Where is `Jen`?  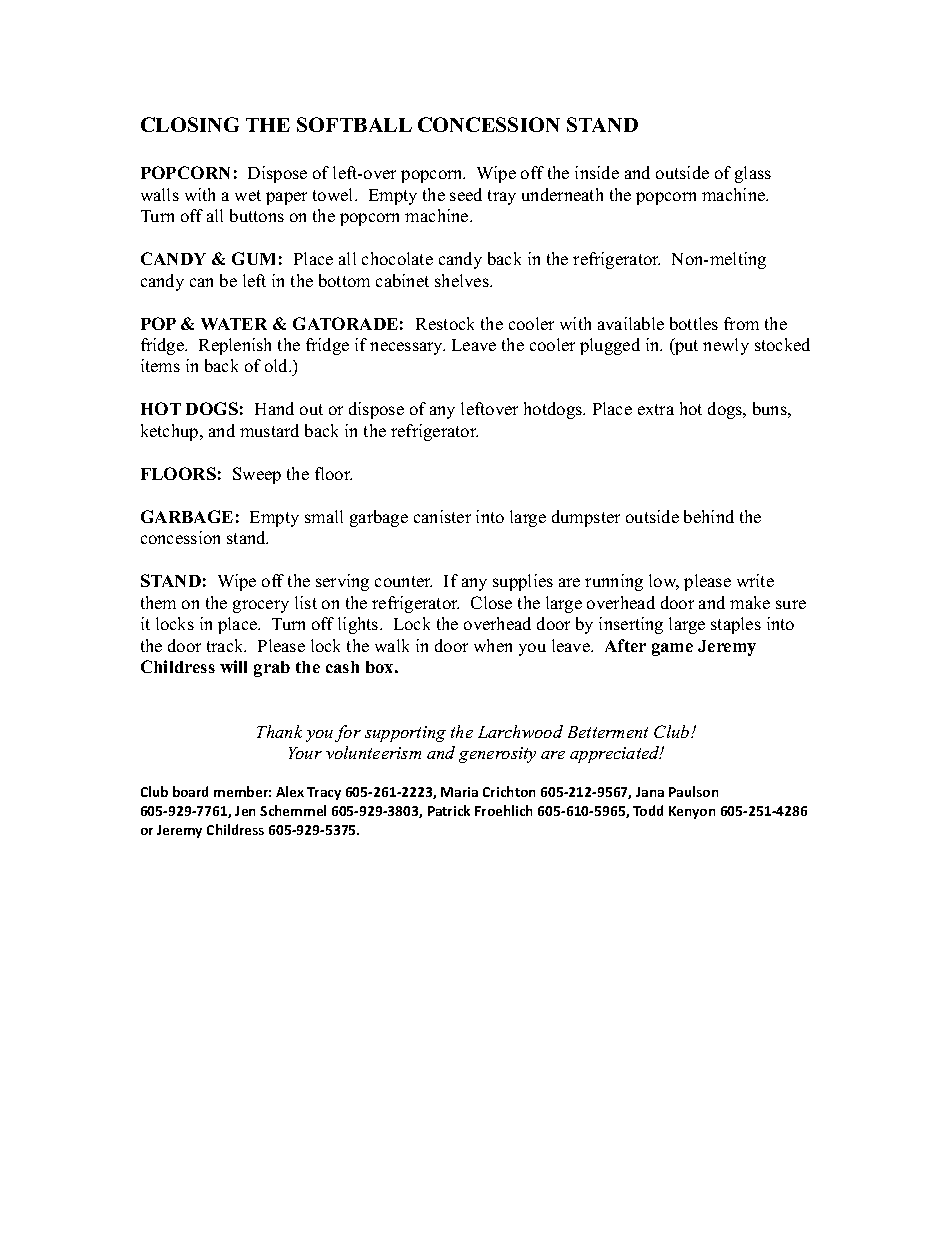
Jen is located at coordinates (245, 811).
